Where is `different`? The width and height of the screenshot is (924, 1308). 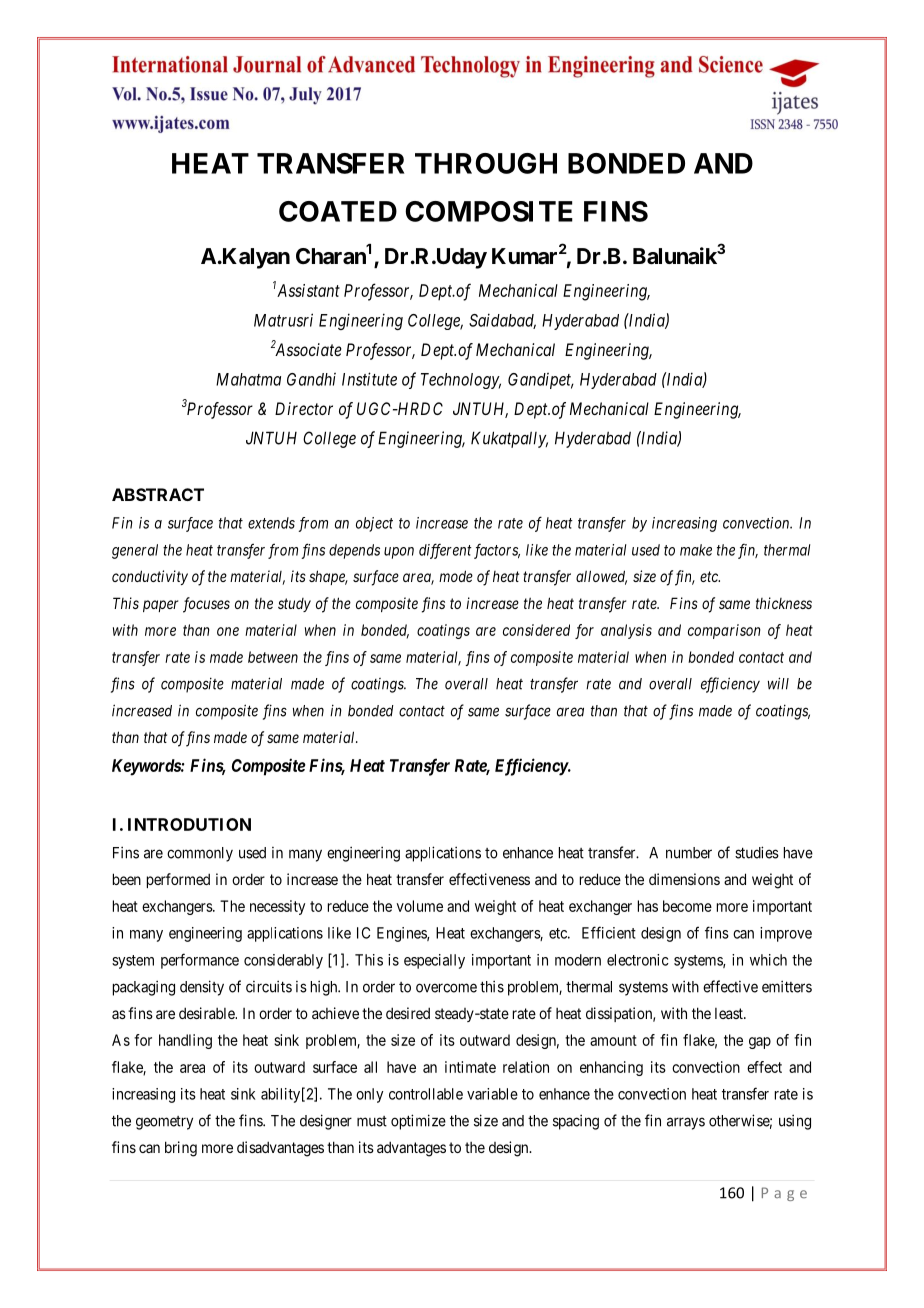
different is located at coordinates (445, 551).
